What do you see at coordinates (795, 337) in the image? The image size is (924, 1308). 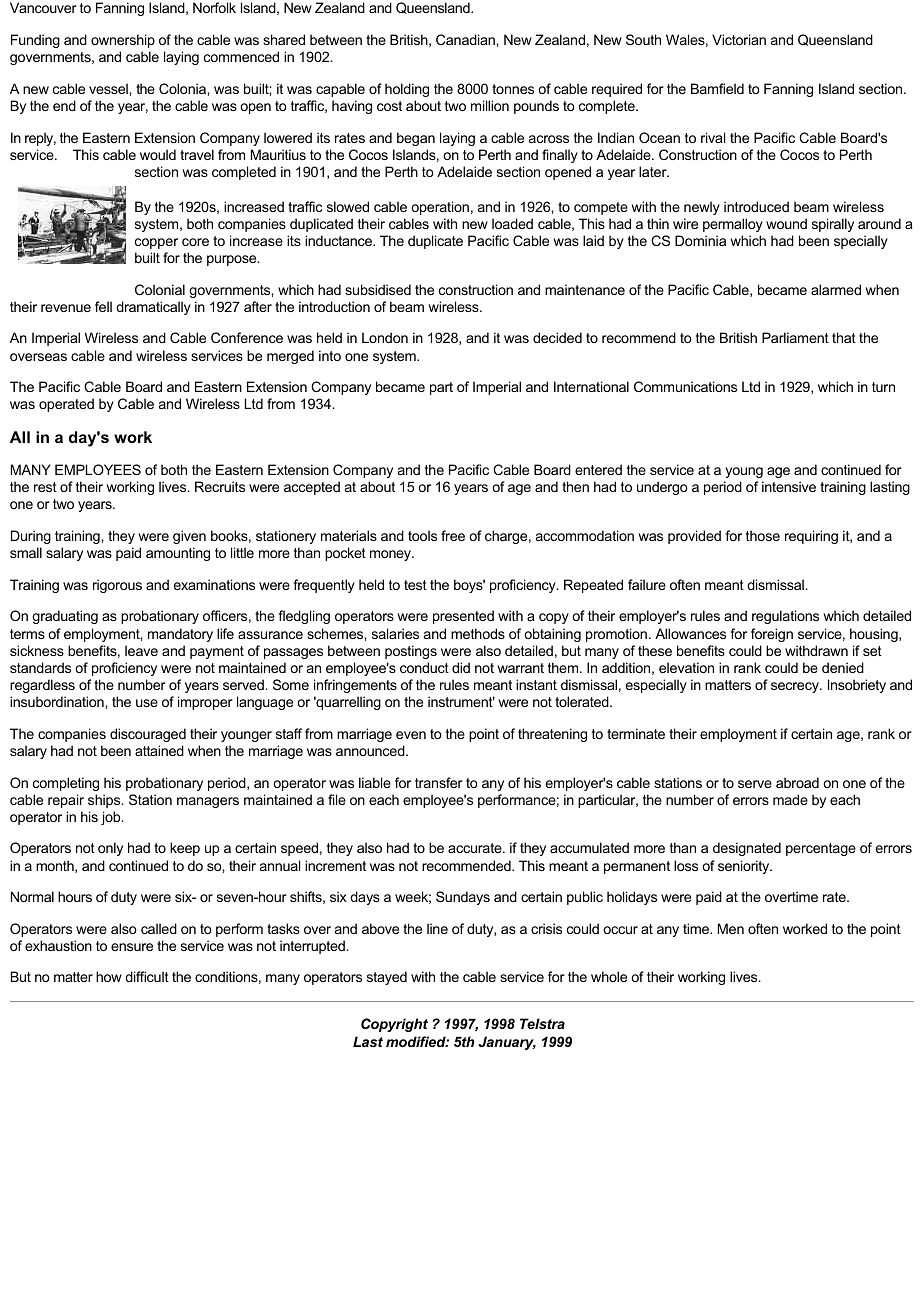 I see `Parliament` at bounding box center [795, 337].
